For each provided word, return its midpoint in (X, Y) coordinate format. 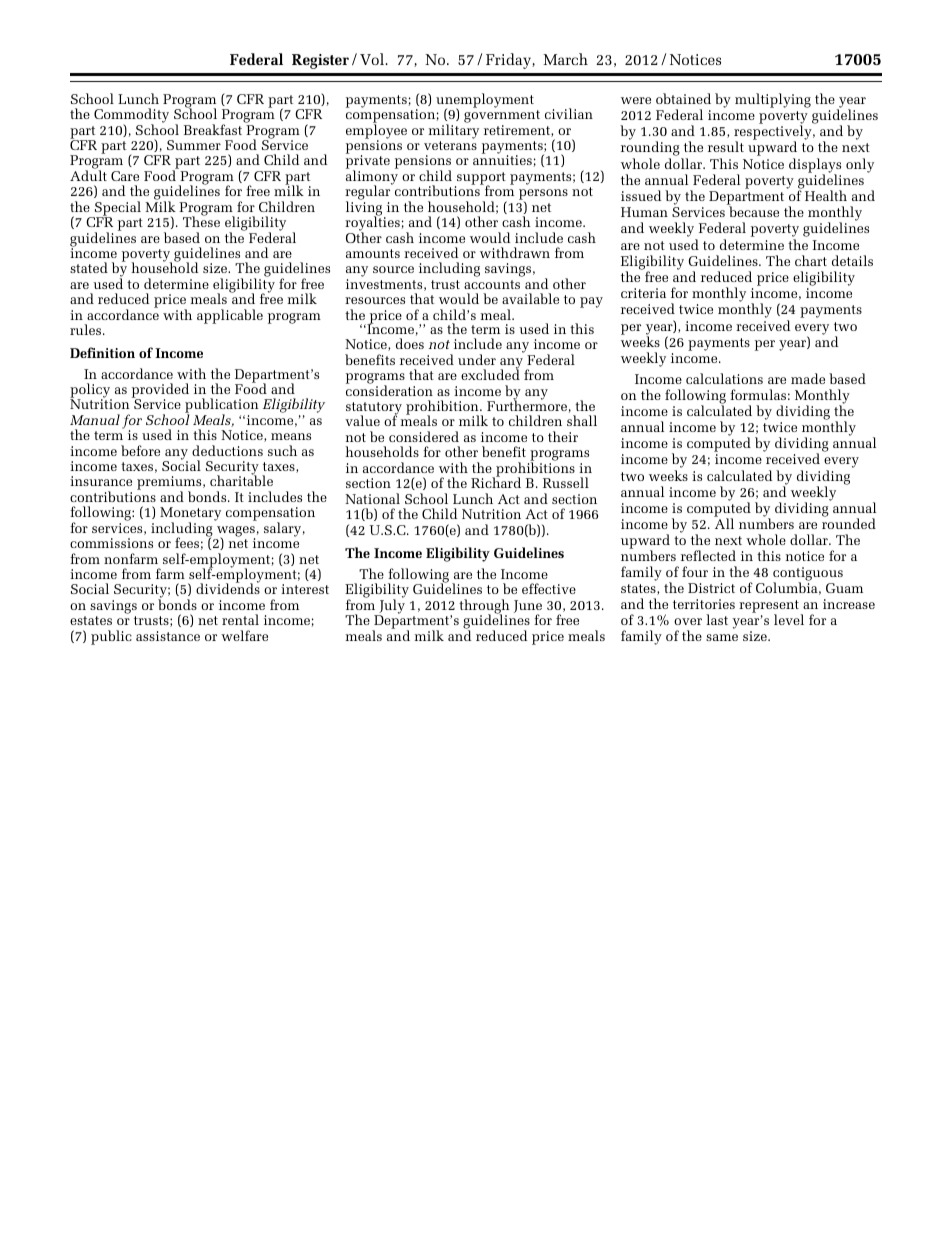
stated (89, 267)
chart (811, 260)
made (808, 378)
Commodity (131, 117)
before (140, 450)
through (484, 607)
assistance (168, 636)
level (789, 619)
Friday (509, 61)
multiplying (773, 100)
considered (424, 436)
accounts (492, 284)
